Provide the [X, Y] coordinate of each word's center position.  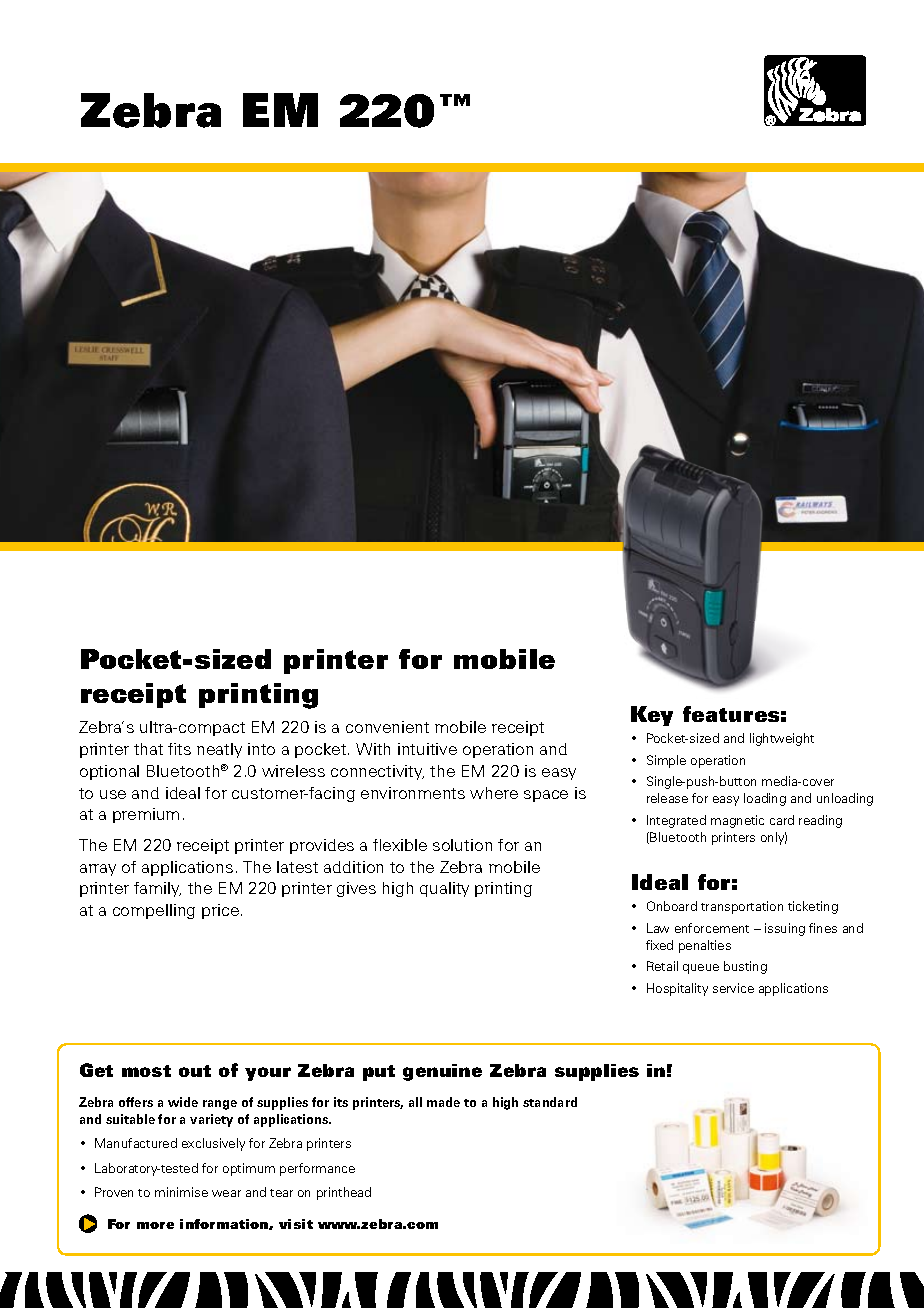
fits [179, 749]
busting [745, 967]
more [155, 1225]
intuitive [427, 749]
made [443, 1102]
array [98, 870]
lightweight [782, 739]
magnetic [737, 821]
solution [462, 845]
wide [183, 1102]
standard [550, 1102]
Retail [662, 966]
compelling [154, 911]
